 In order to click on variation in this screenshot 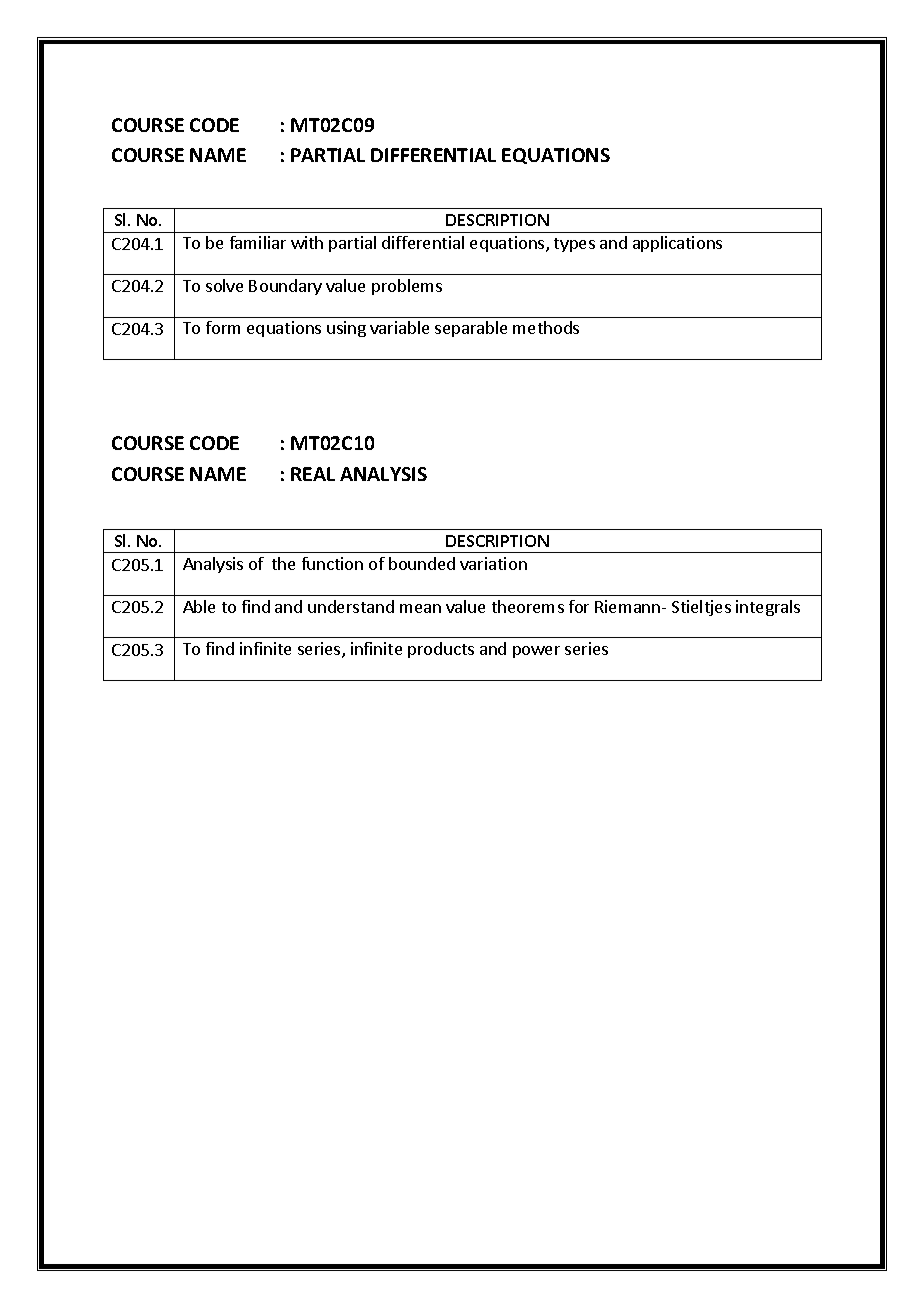, I will do `click(493, 563)`.
